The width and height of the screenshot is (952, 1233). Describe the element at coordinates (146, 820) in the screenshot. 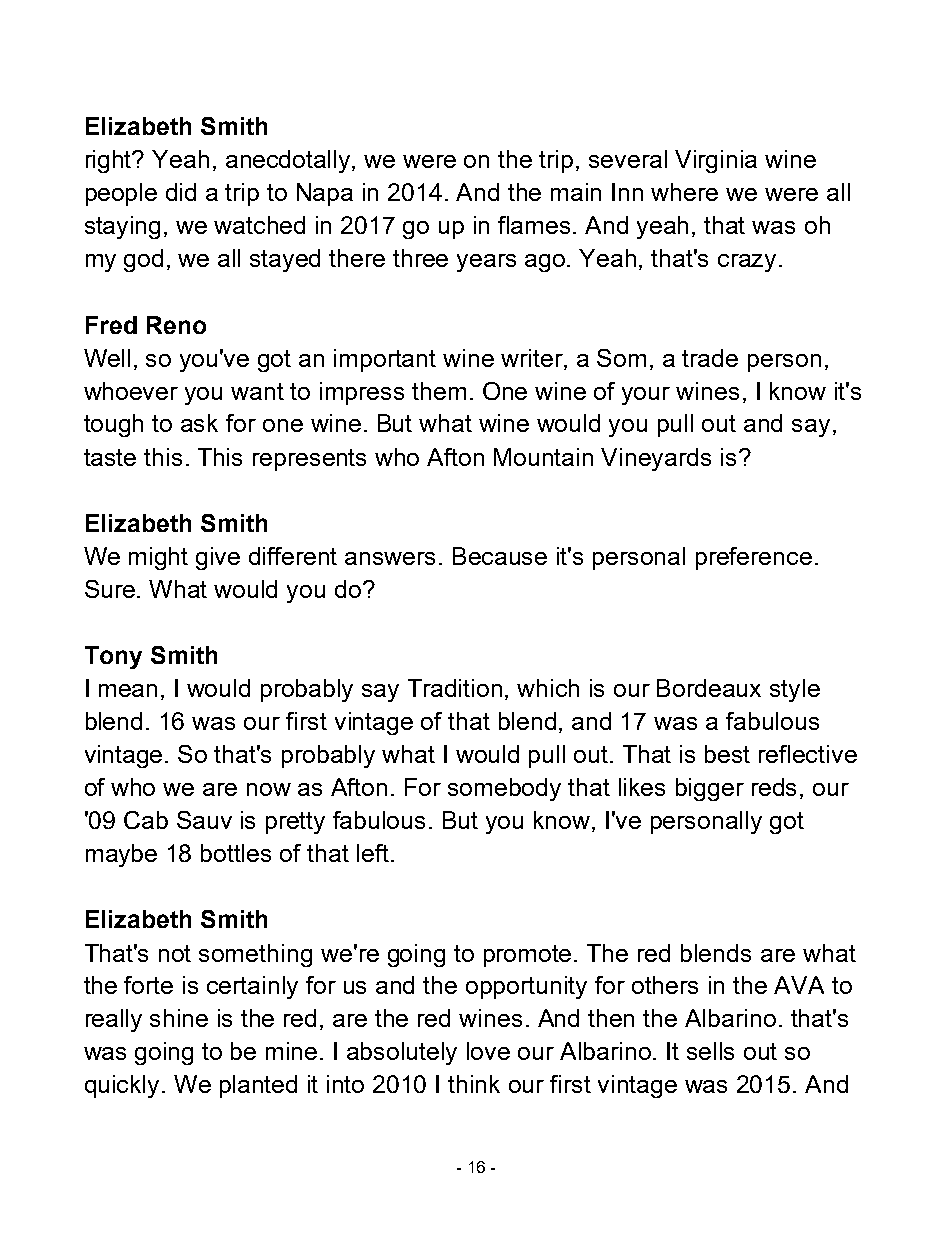

I see `Cab` at that location.
